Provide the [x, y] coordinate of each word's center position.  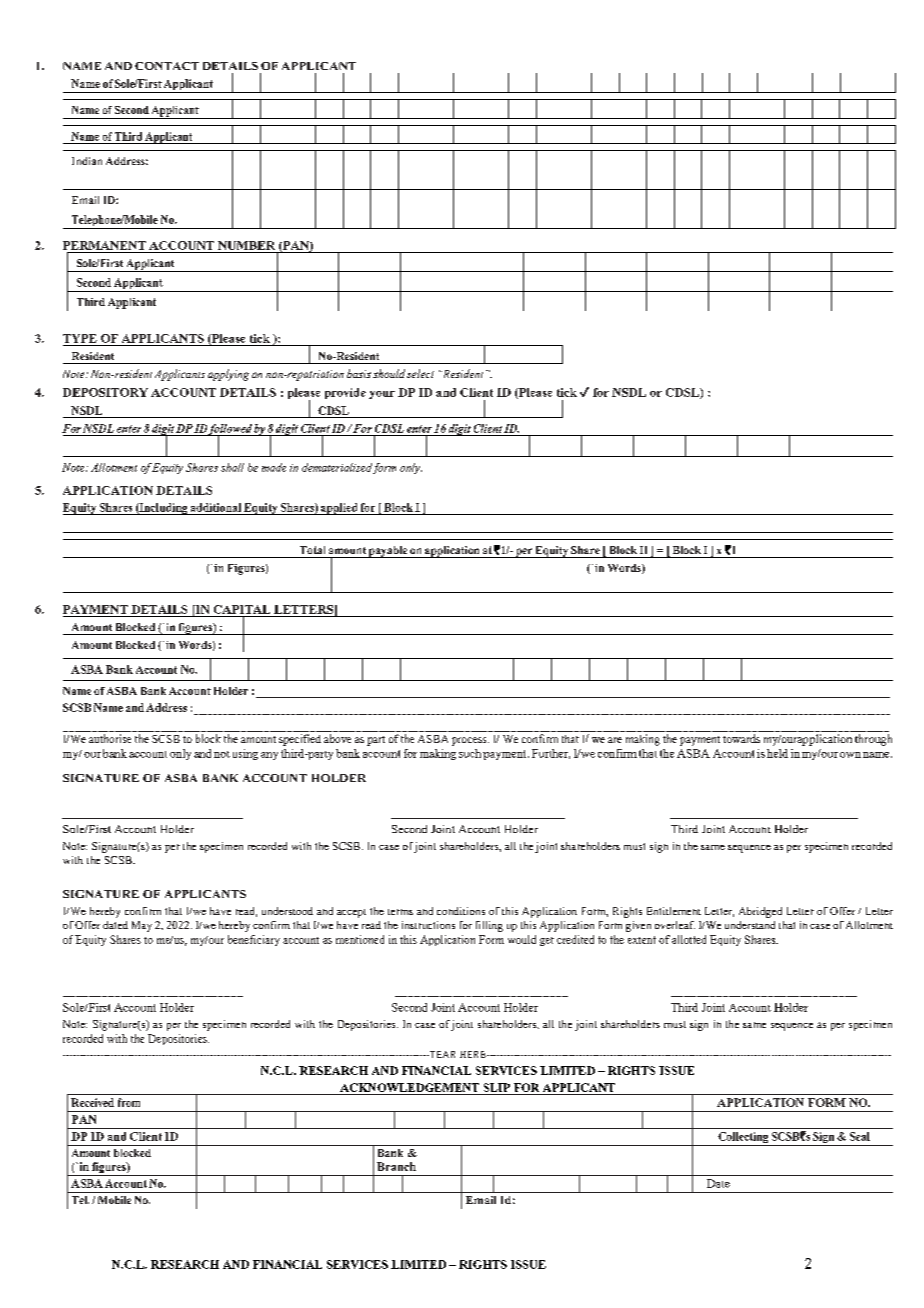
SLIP [497, 1087]
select [420, 373]
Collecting [743, 1139]
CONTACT [167, 66]
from [129, 1102]
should [389, 373]
